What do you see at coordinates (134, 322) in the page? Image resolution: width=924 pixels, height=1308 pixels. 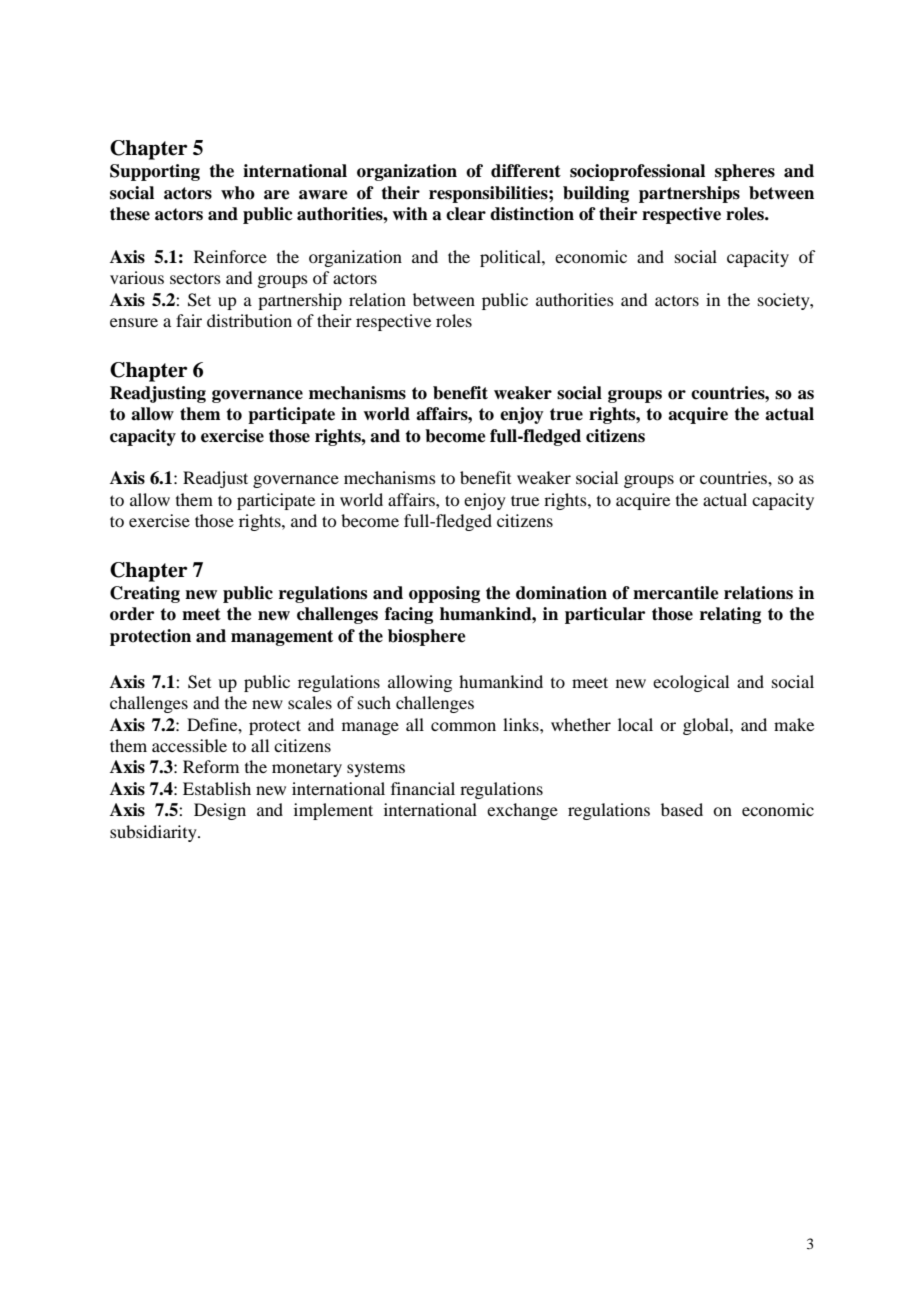 I see `ensure` at bounding box center [134, 322].
